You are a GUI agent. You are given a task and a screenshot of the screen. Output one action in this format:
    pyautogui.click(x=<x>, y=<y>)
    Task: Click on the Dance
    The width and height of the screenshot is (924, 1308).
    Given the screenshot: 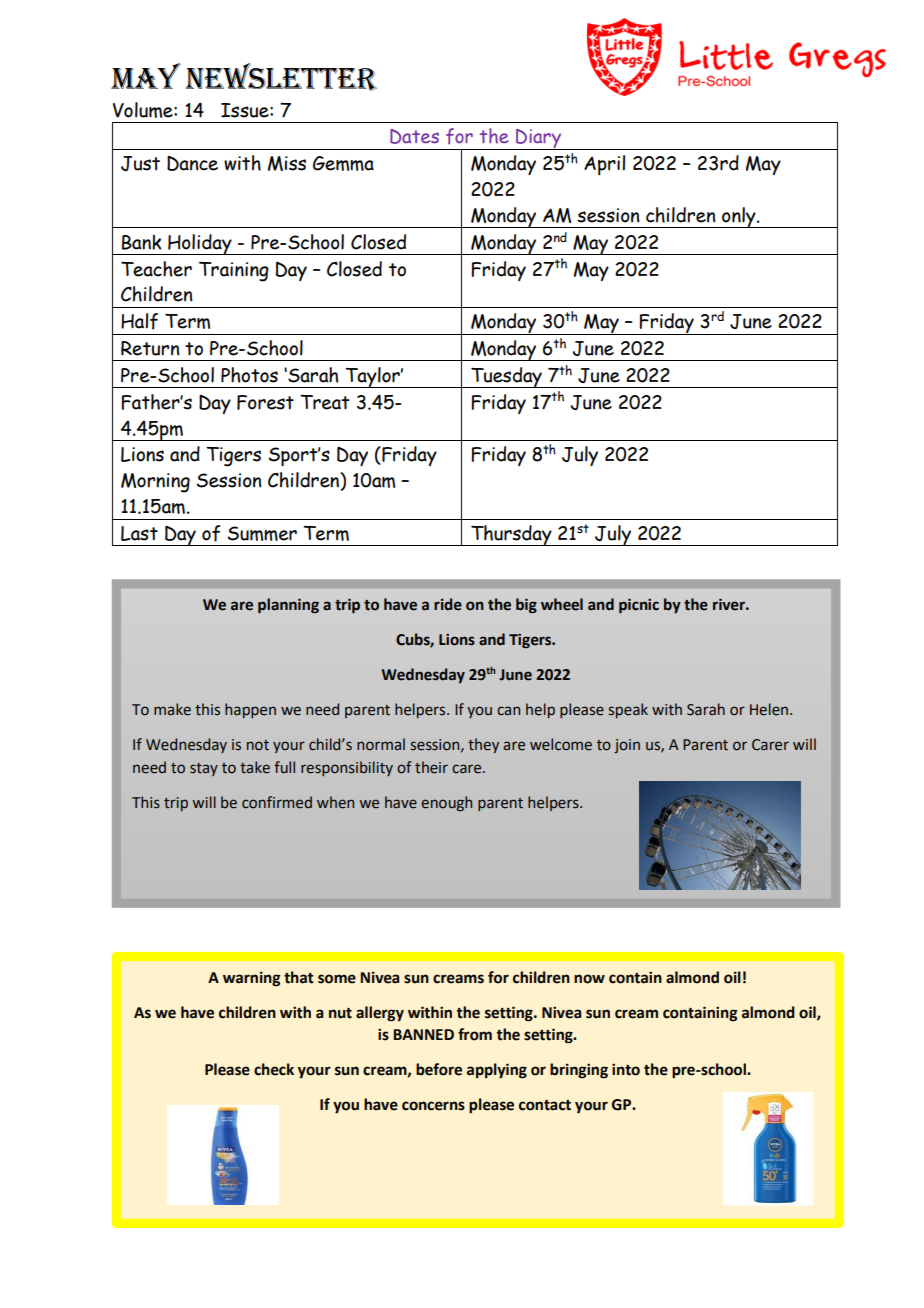 What is the action you would take?
    pyautogui.click(x=192, y=163)
